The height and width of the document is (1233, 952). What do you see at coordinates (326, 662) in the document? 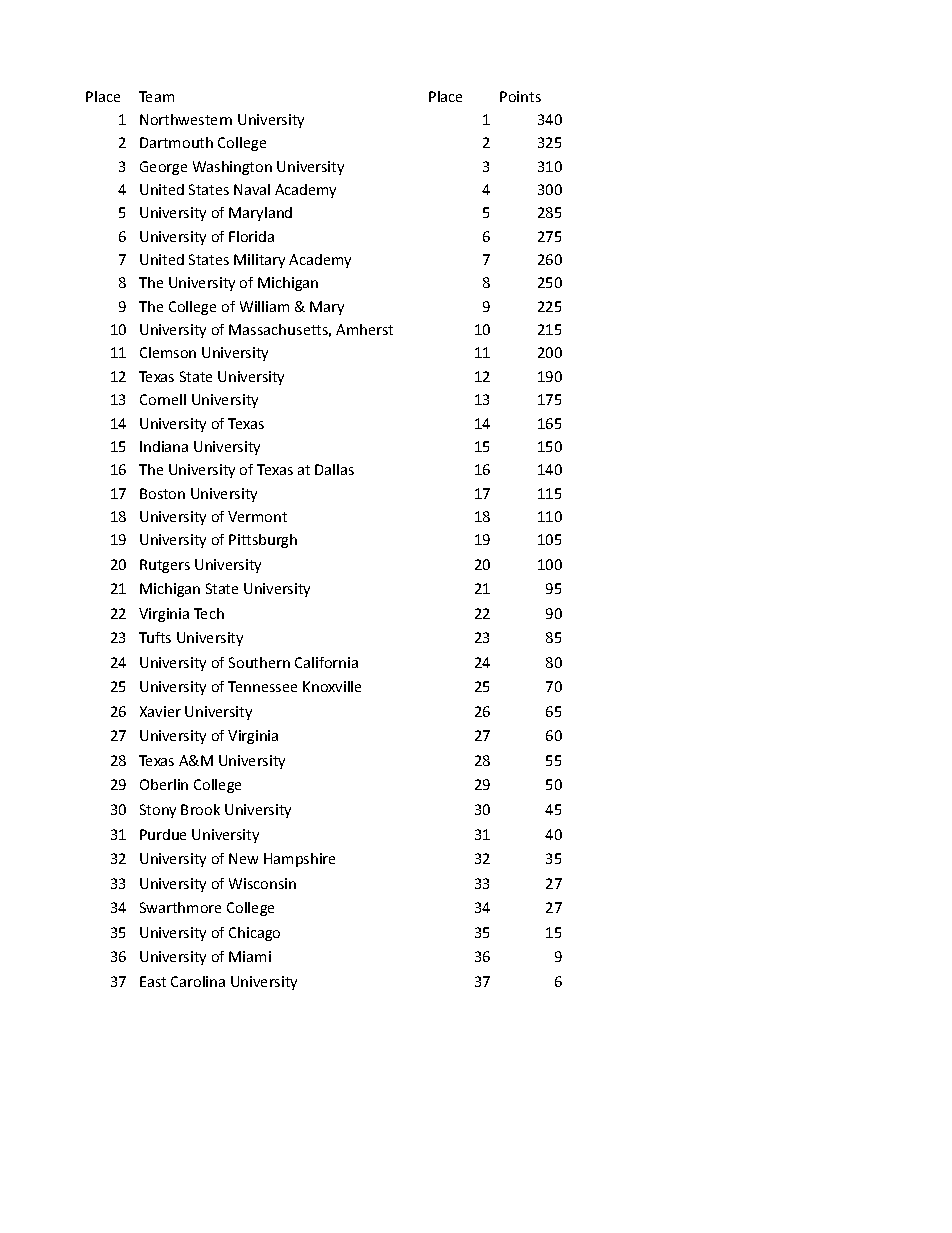
I see `California` at bounding box center [326, 662].
